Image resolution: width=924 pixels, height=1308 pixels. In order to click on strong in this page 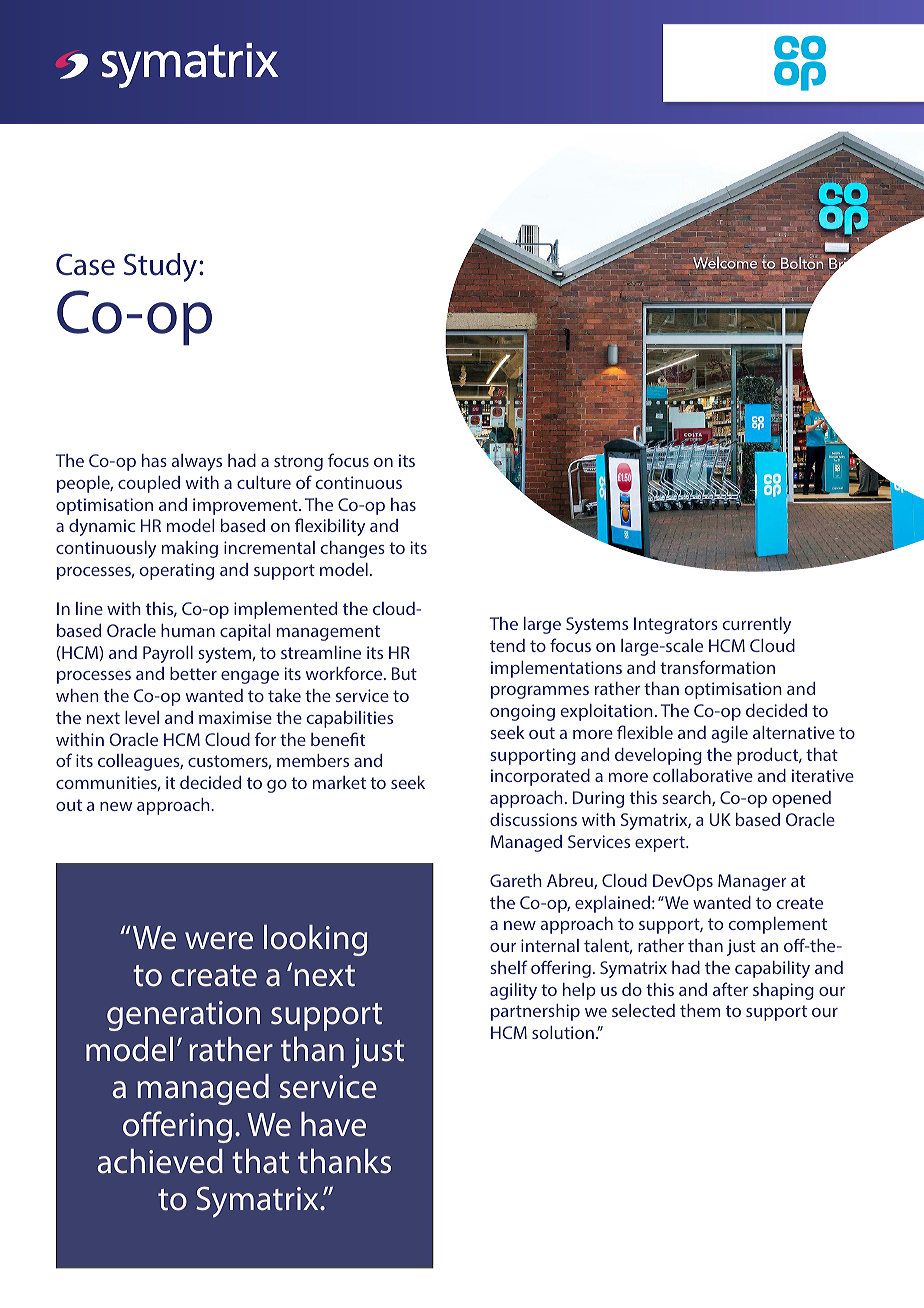, I will do `click(298, 463)`.
